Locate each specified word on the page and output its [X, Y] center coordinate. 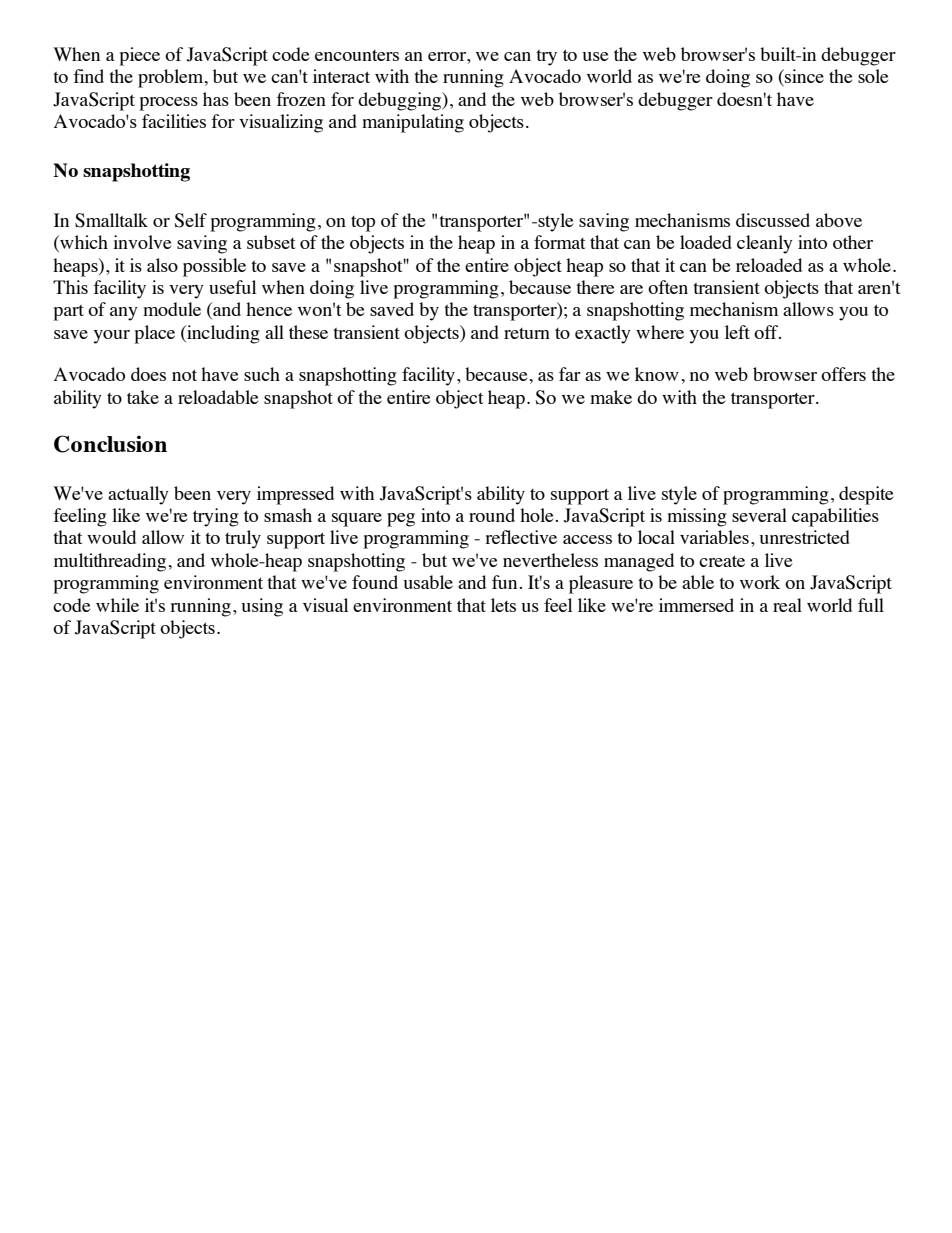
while [117, 605]
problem [172, 78]
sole [873, 76]
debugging [401, 101]
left [737, 332]
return [527, 333]
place [154, 334]
